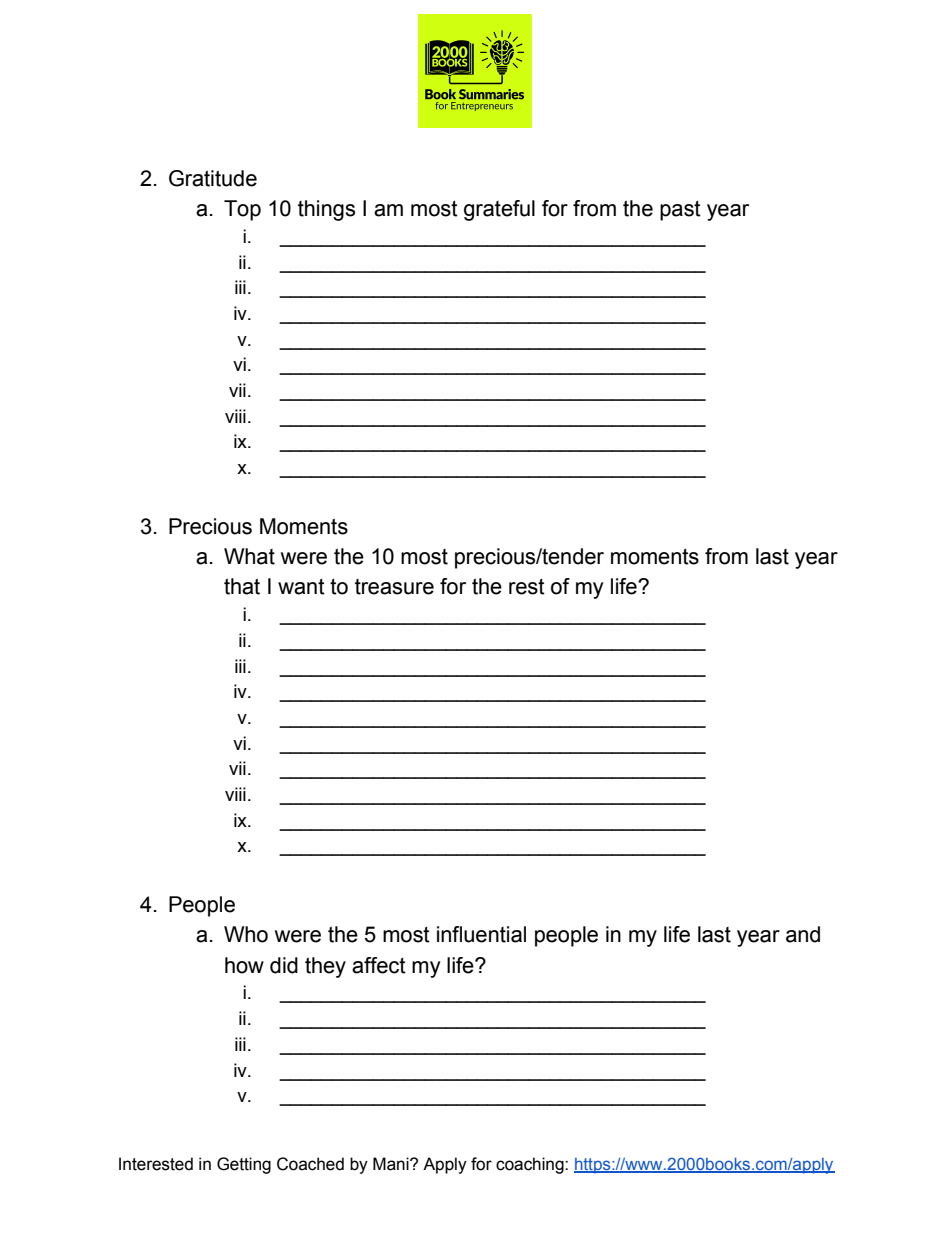 Image resolution: width=952 pixels, height=1233 pixels. Describe the element at coordinates (394, 587) in the screenshot. I see `treasure` at that location.
